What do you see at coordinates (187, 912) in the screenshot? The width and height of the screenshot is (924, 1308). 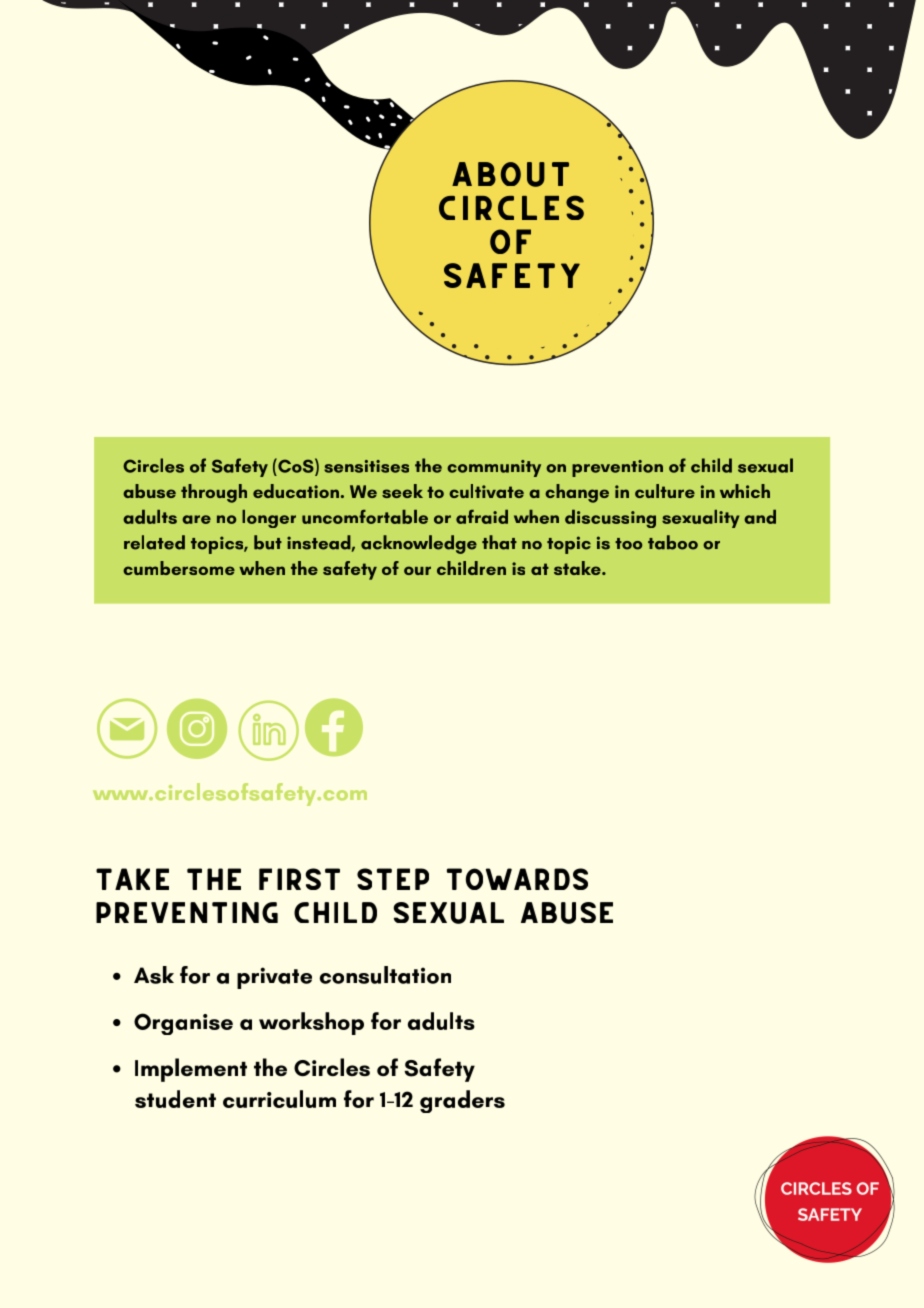 I see `preventing` at bounding box center [187, 912].
